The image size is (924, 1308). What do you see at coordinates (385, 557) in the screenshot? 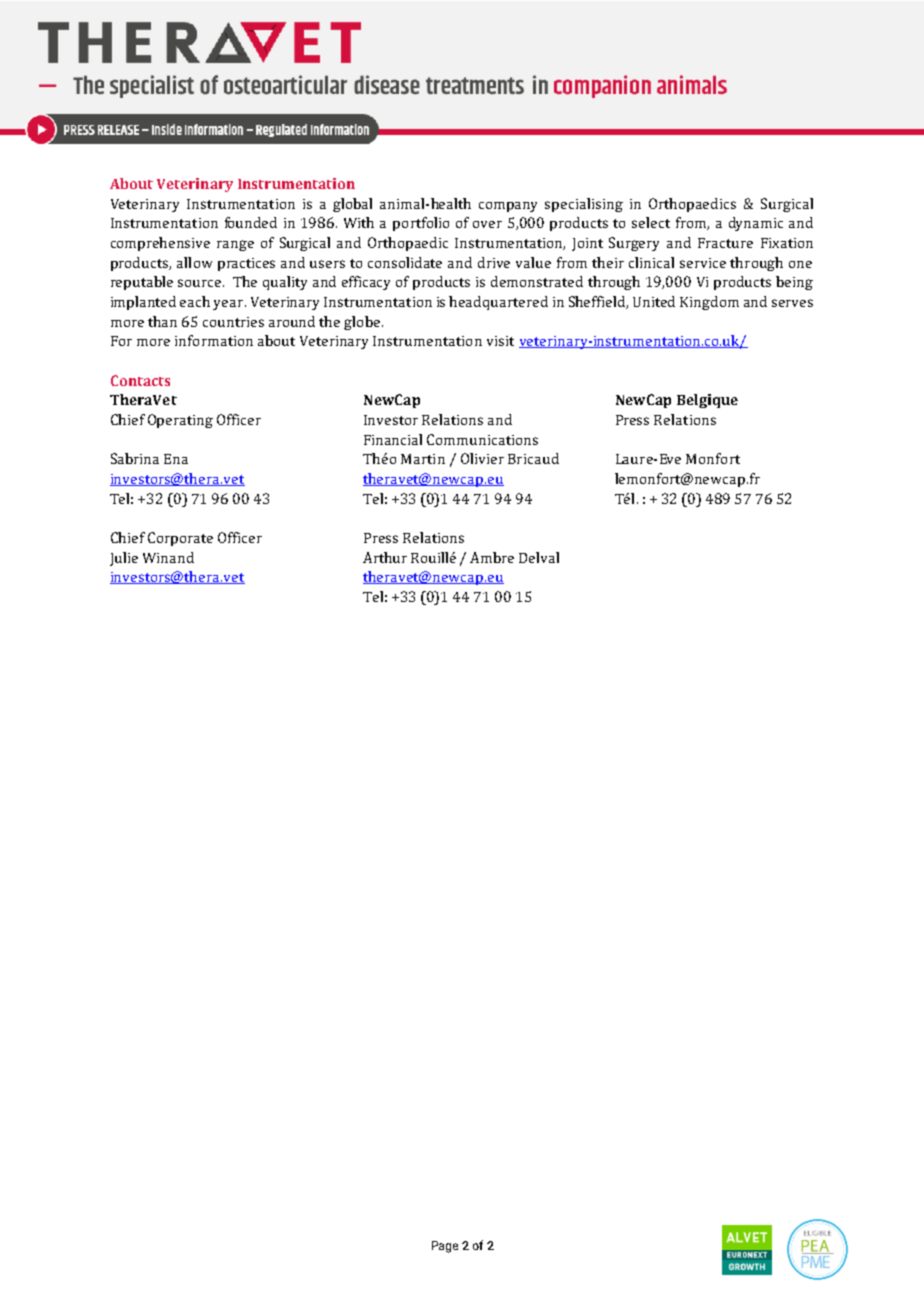
I see `Arthur` at bounding box center [385, 557].
